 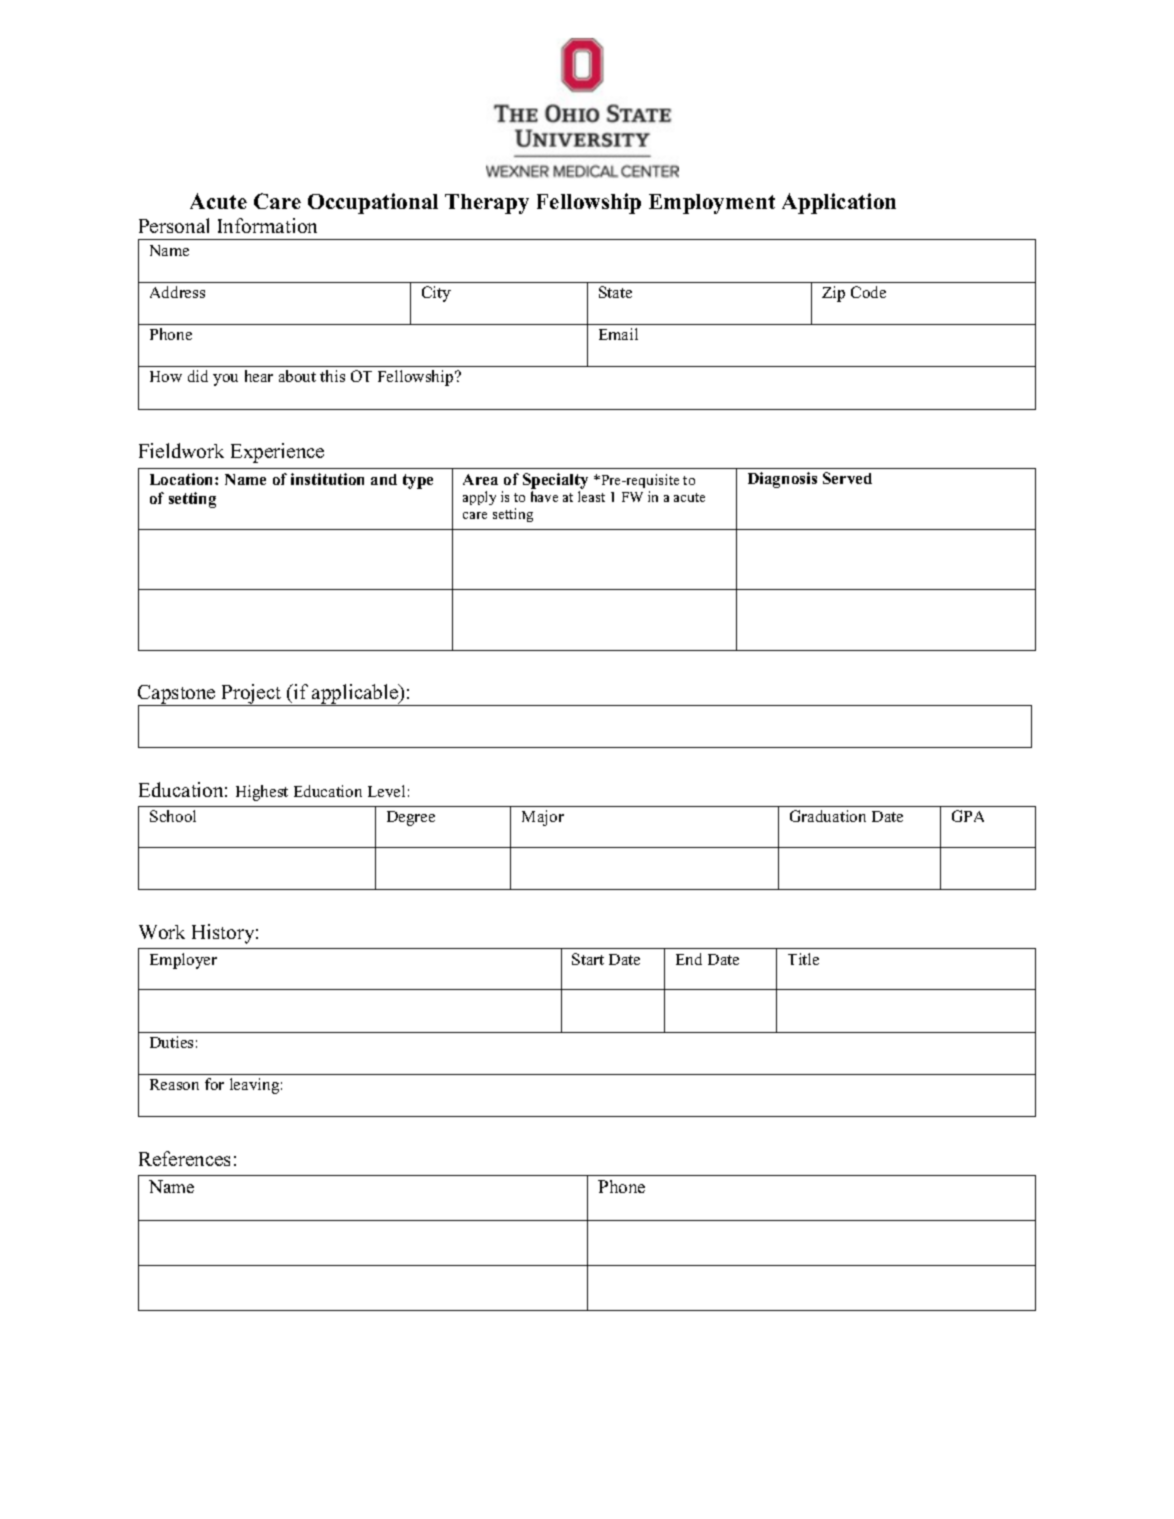 I want to click on Specialty, so click(x=555, y=481).
